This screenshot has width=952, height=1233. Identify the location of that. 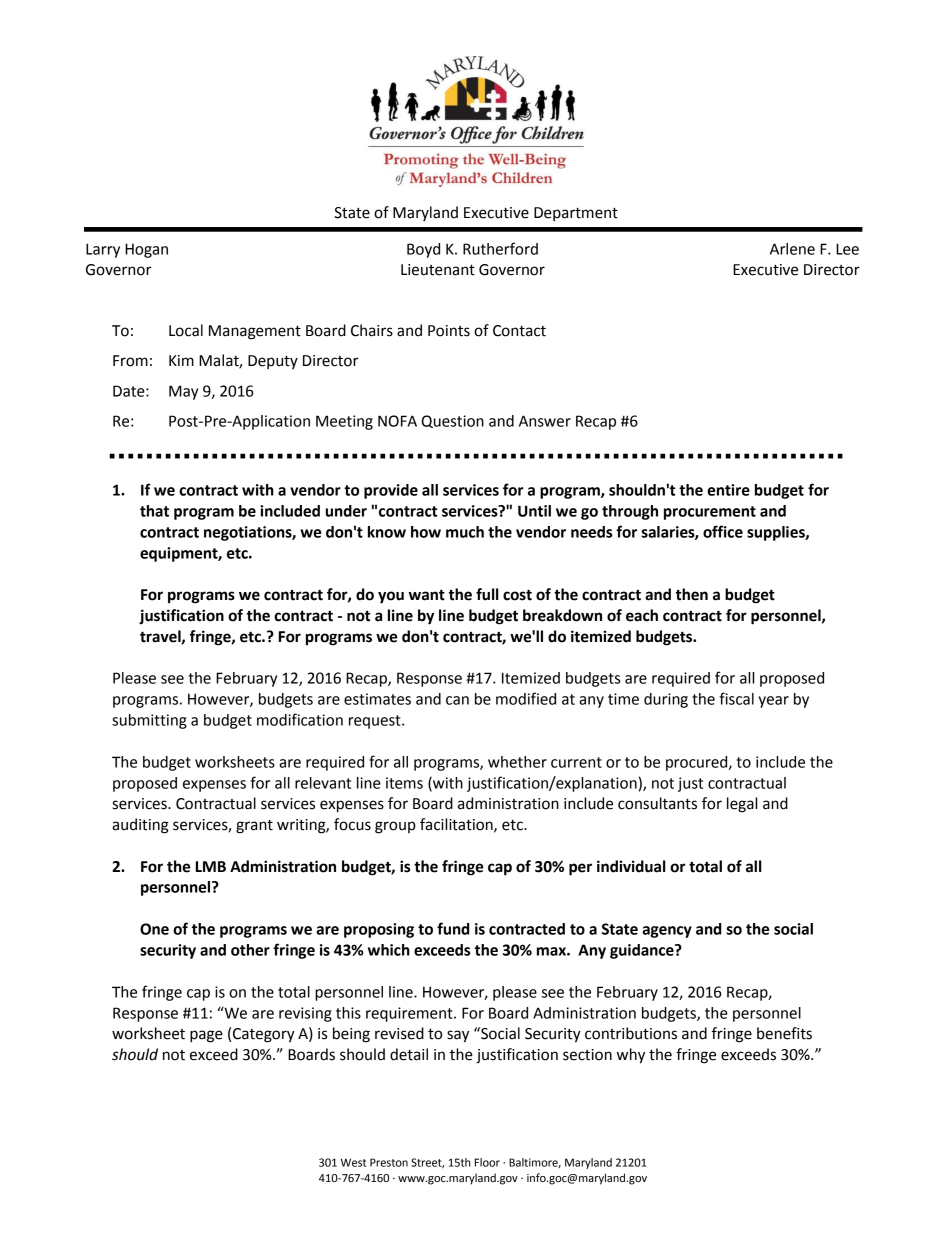
(154, 511).
